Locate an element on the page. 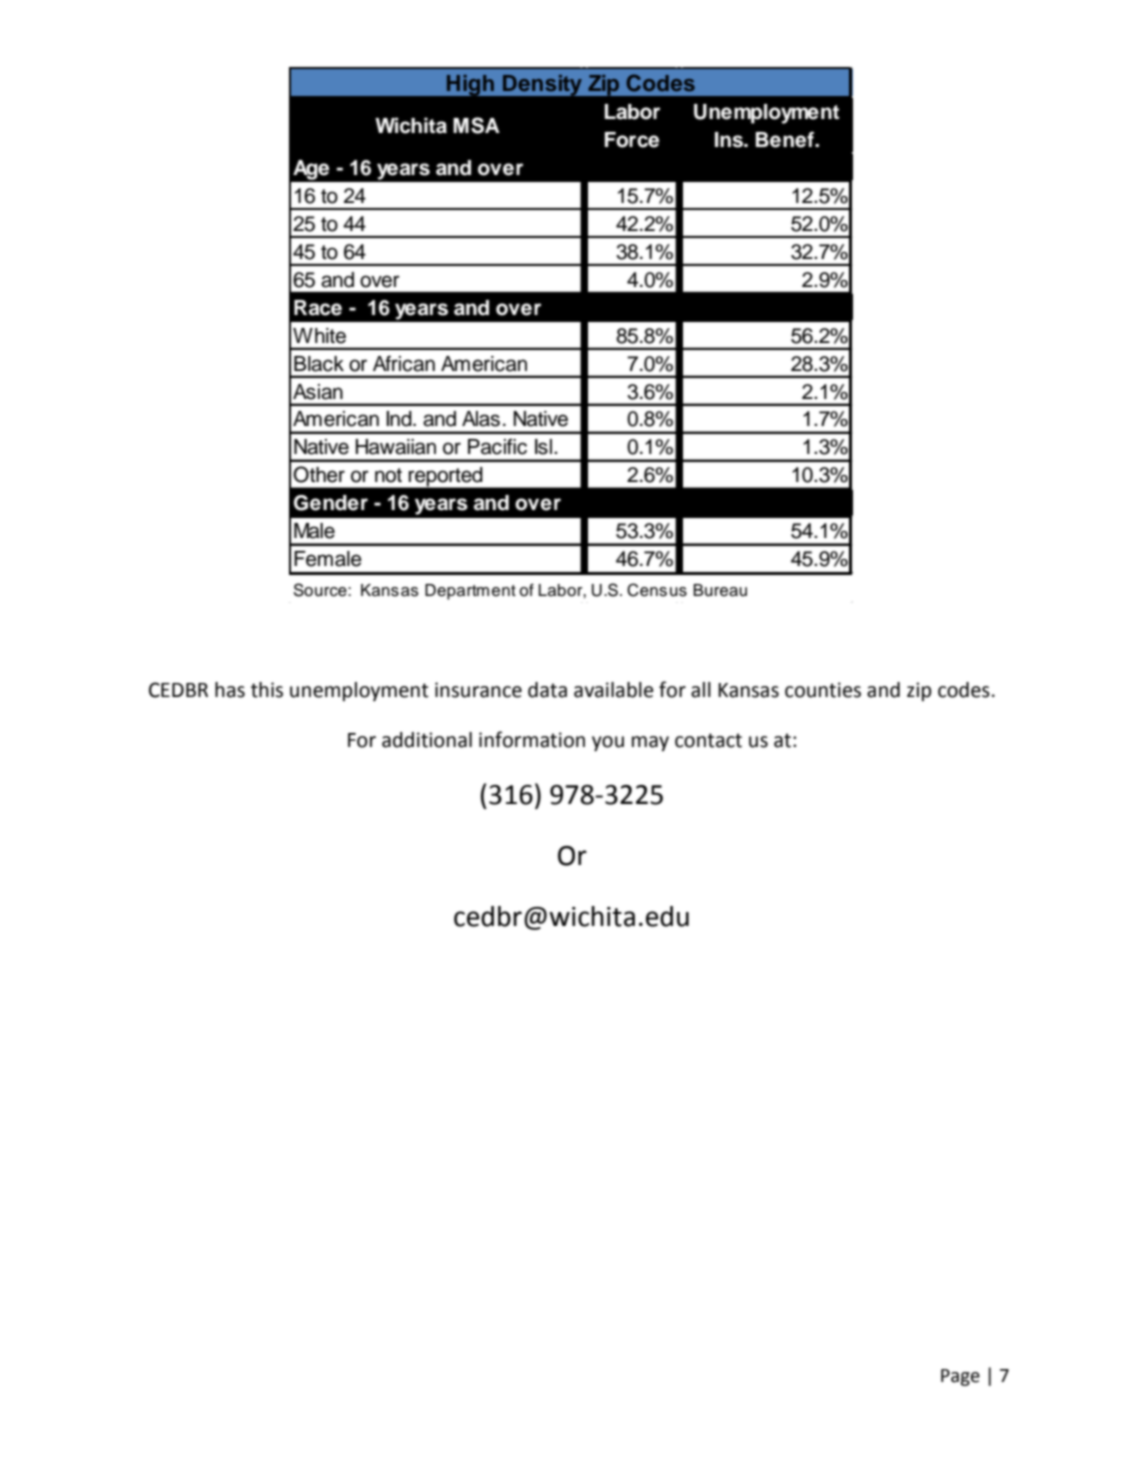  additional is located at coordinates (427, 740).
